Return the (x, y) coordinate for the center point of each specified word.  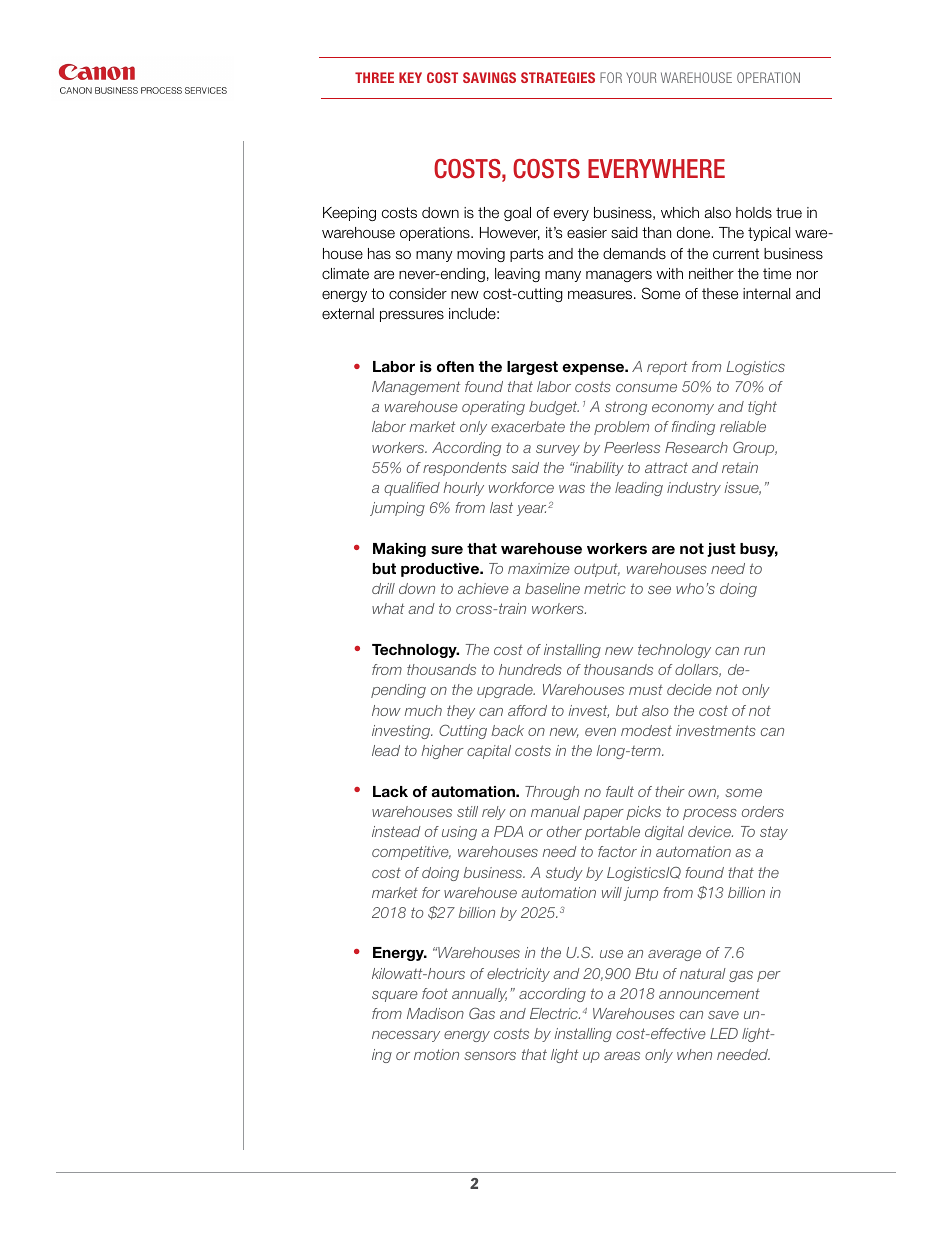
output (597, 570)
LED (724, 1033)
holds (754, 213)
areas (622, 1056)
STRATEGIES (558, 77)
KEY (410, 77)
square (395, 996)
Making (399, 550)
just (721, 550)
